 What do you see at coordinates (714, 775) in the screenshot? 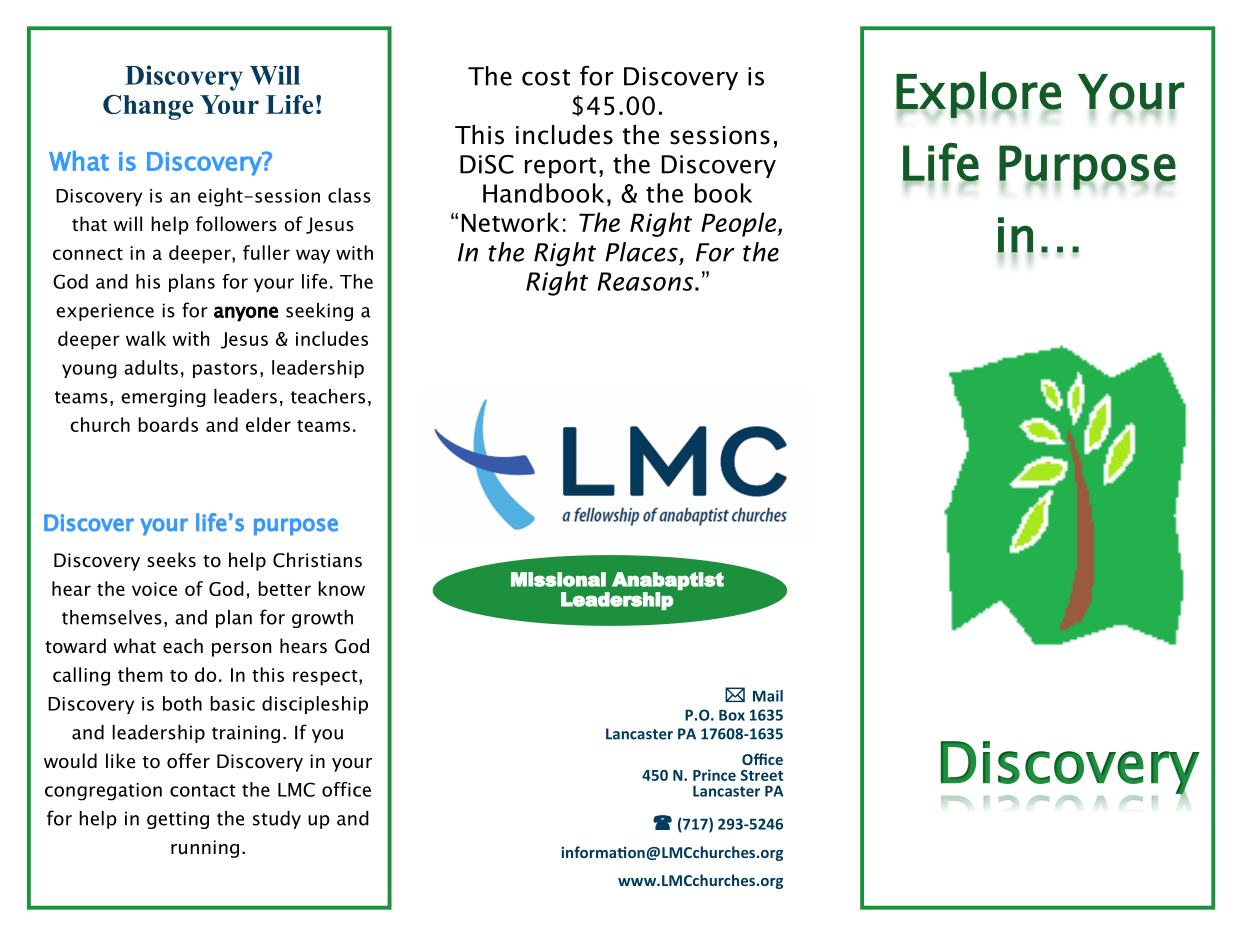
I see `Prince` at bounding box center [714, 775].
